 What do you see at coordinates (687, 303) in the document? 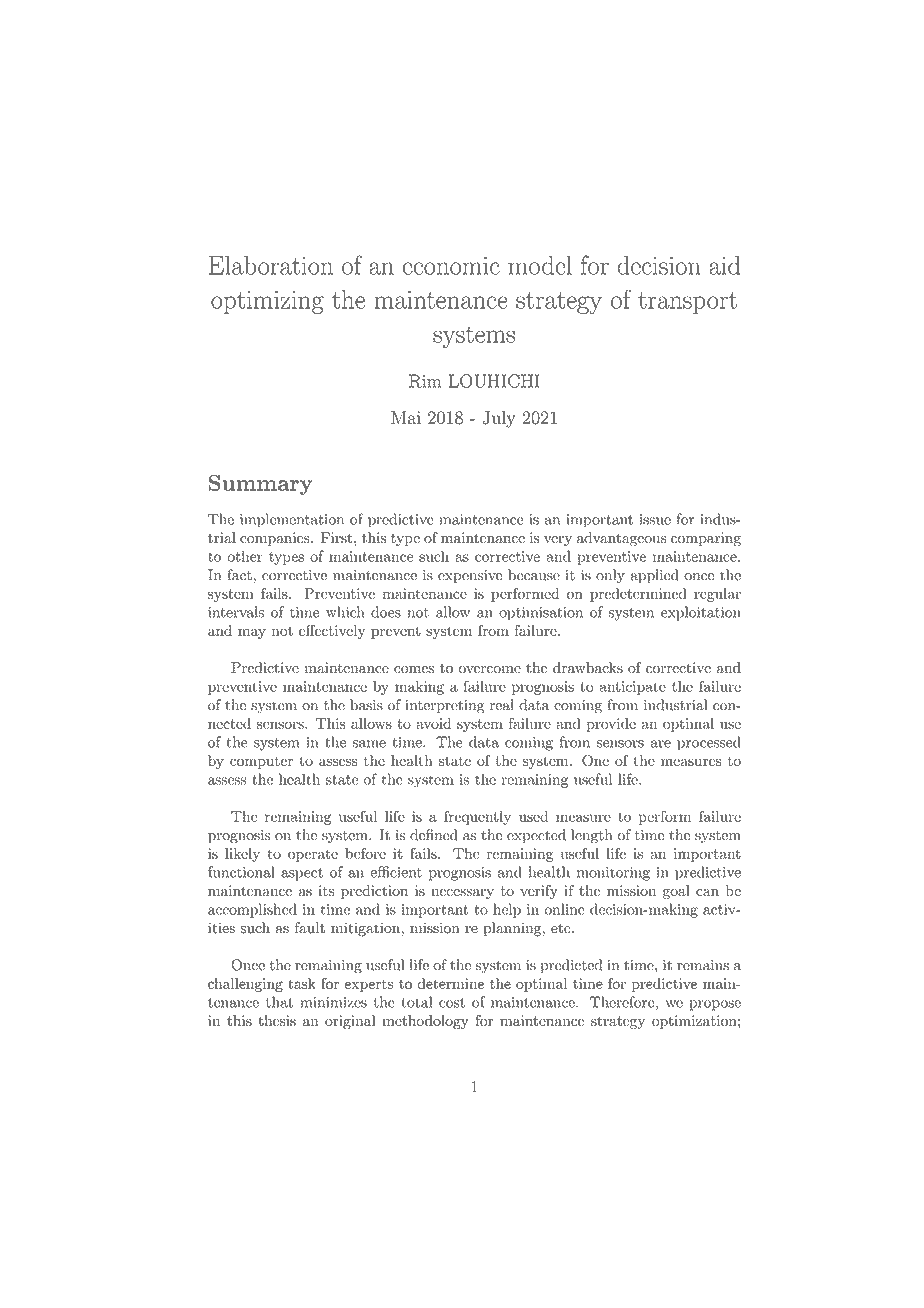
I see `transport` at bounding box center [687, 303].
